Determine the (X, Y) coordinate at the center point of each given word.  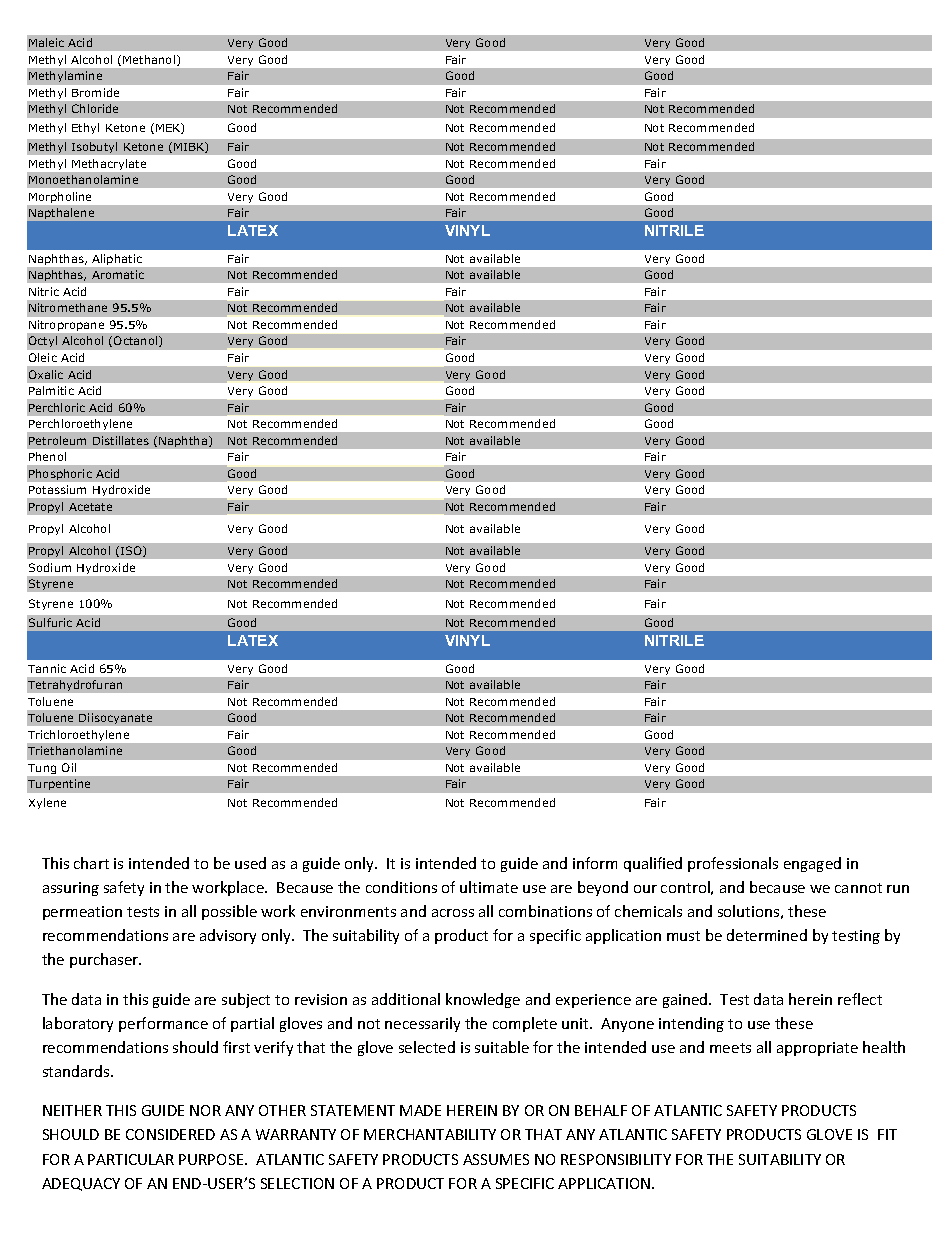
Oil (69, 767)
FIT (887, 1134)
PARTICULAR (131, 1159)
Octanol (137, 341)
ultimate (489, 887)
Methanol (150, 60)
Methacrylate (109, 164)
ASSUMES (496, 1159)
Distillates (121, 440)
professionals (733, 864)
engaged (812, 864)
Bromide (95, 92)
